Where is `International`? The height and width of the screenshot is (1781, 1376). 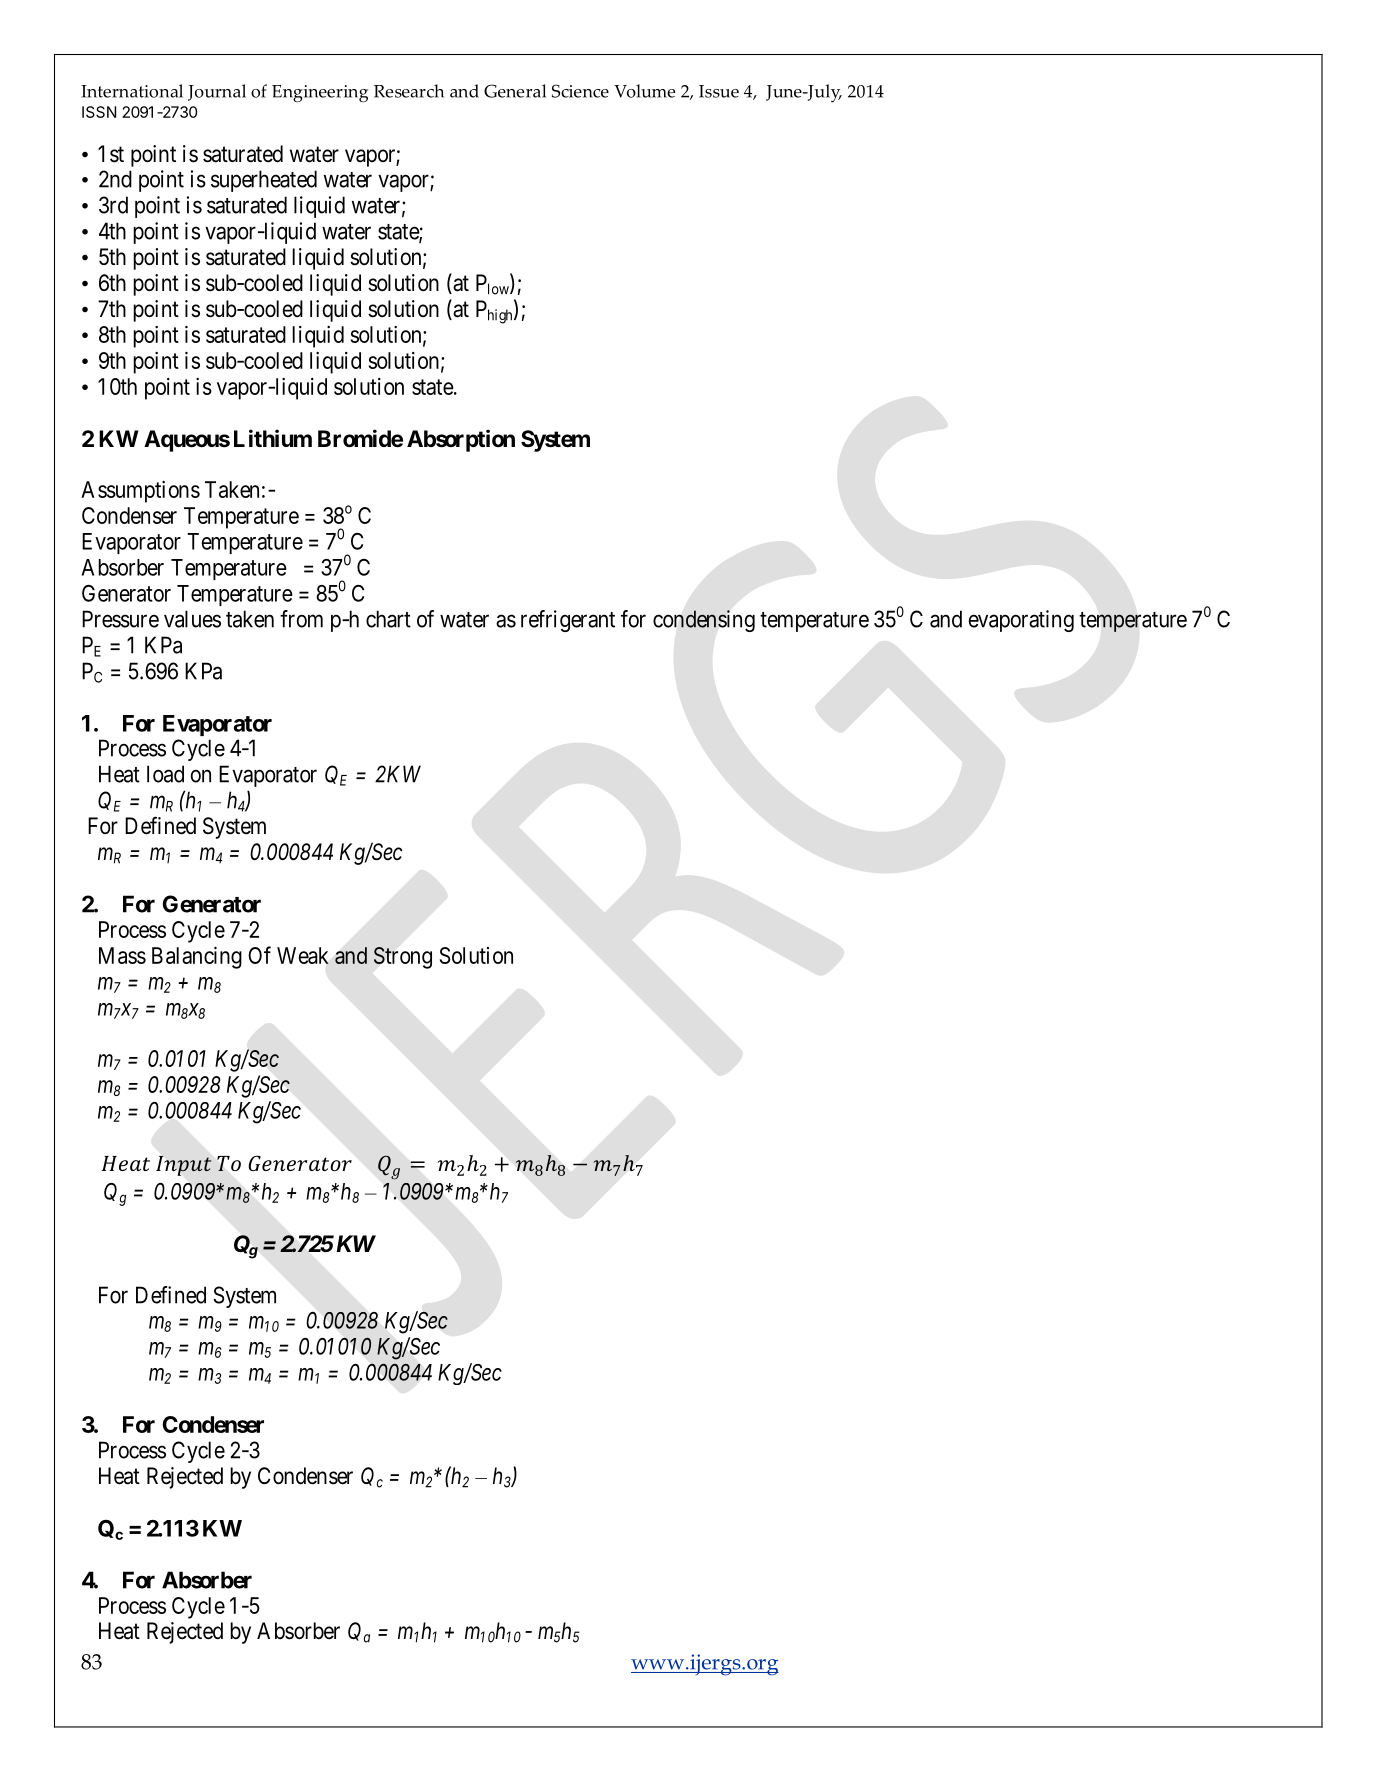
International is located at coordinates (132, 91).
